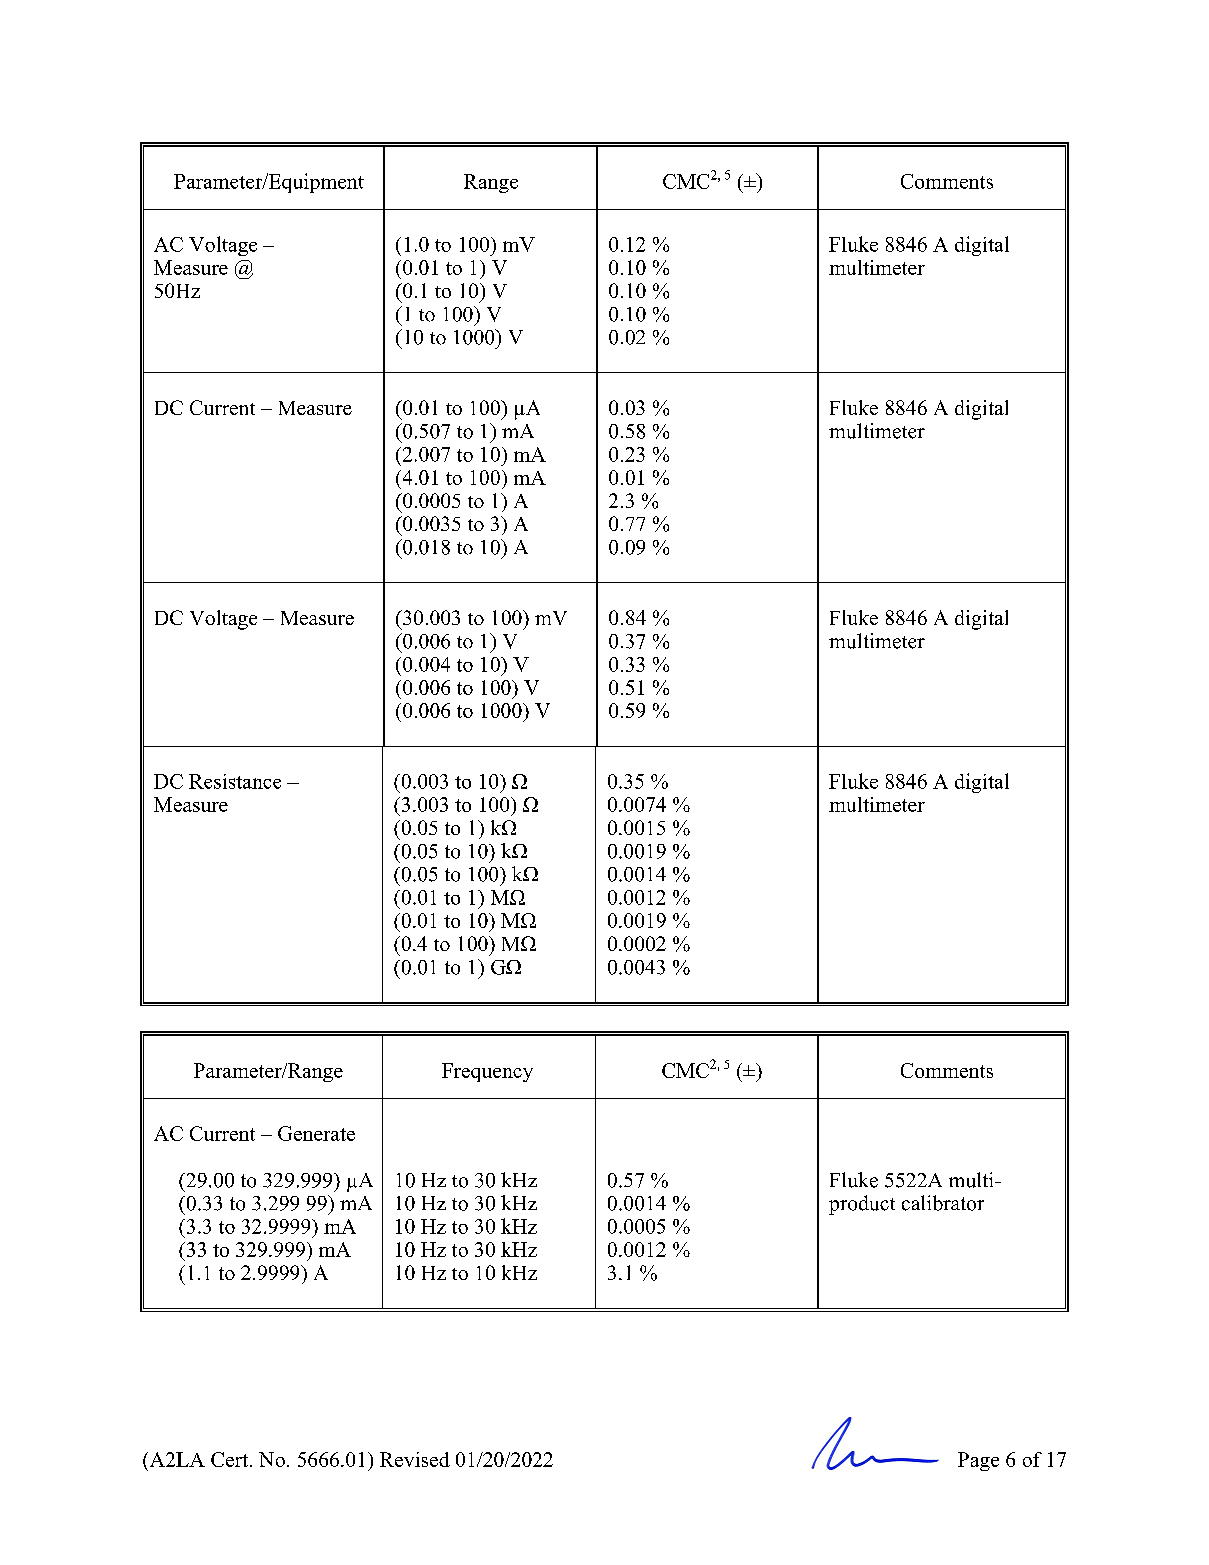  Describe the element at coordinates (316, 1133) in the page. I see `Generate` at that location.
